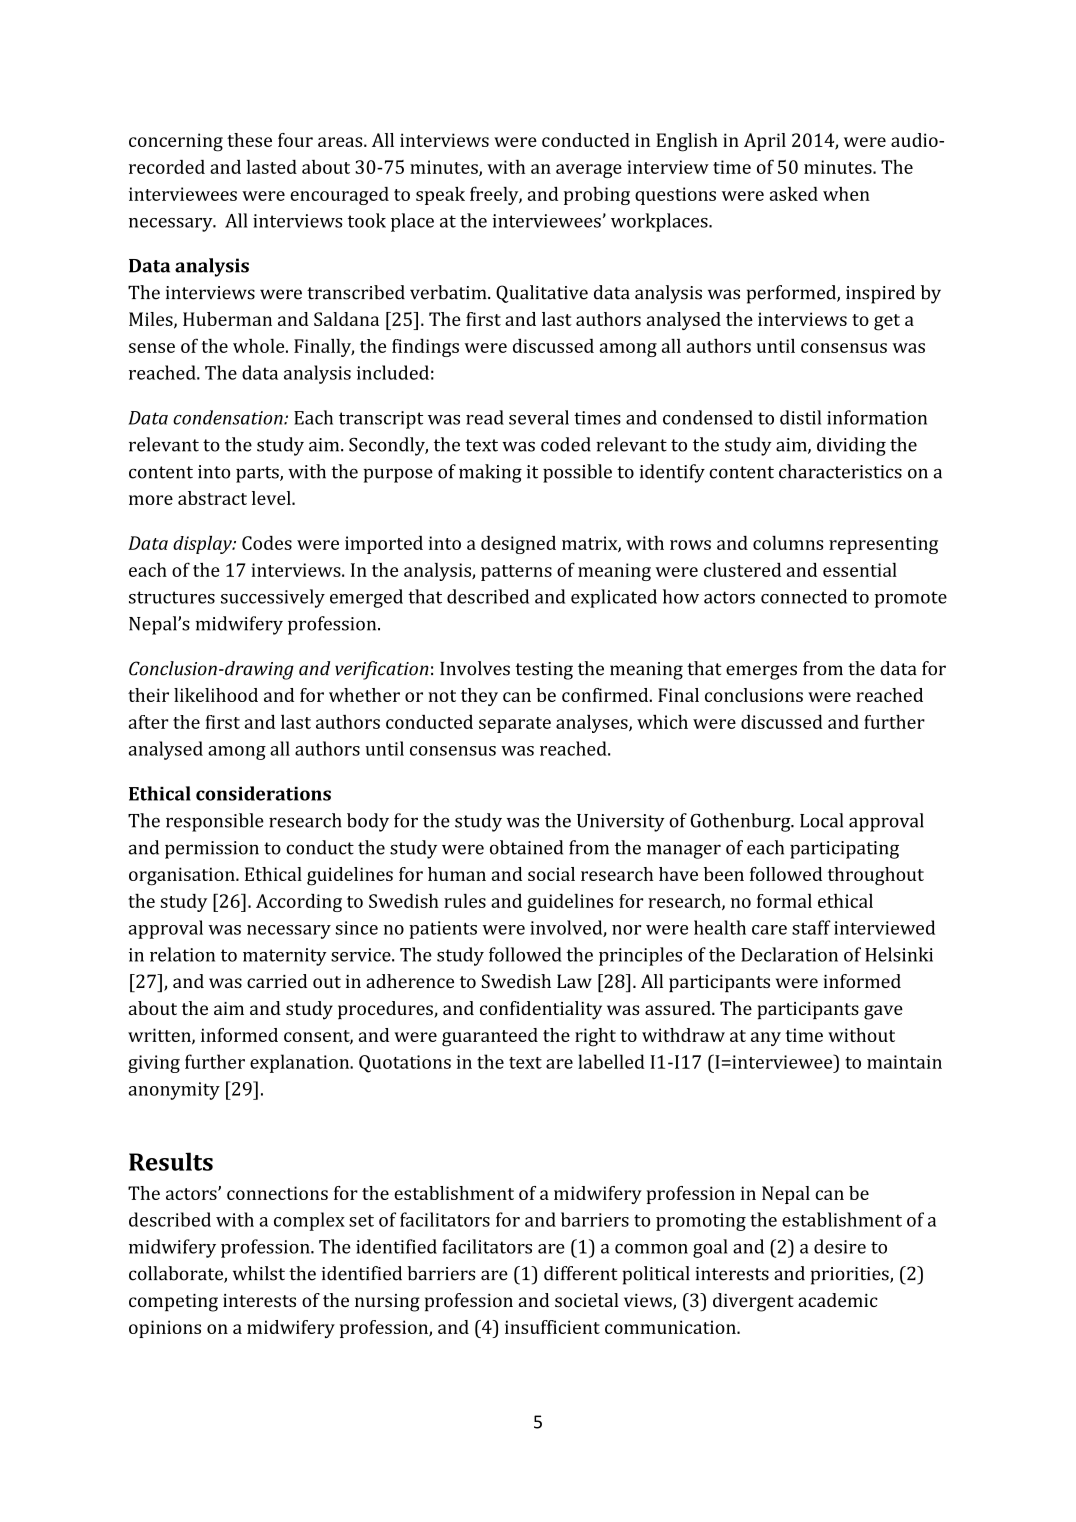 The height and width of the page is (1522, 1076). Describe the element at coordinates (249, 140) in the page. I see `these` at that location.
